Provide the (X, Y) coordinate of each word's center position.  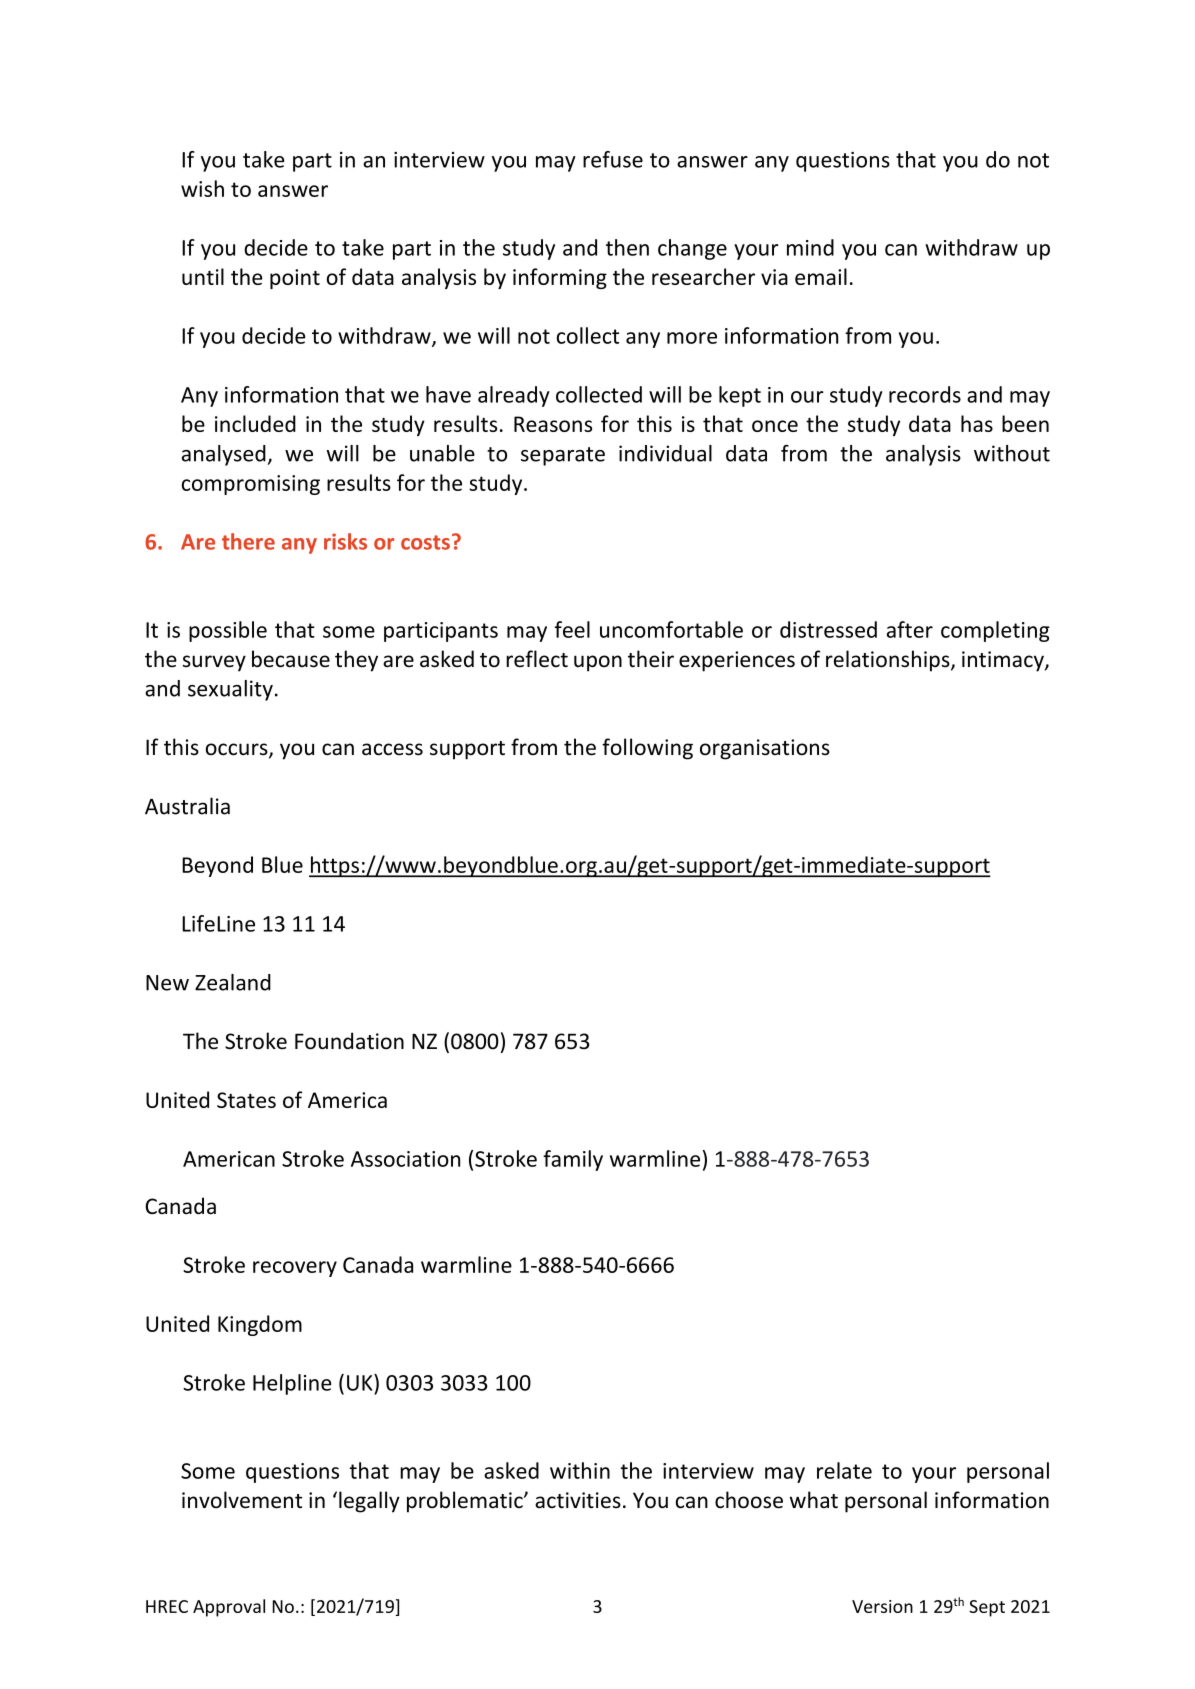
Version (882, 1606)
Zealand (233, 982)
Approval (229, 1608)
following (647, 749)
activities (578, 1500)
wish (202, 188)
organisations (765, 749)
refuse (613, 159)
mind (810, 247)
